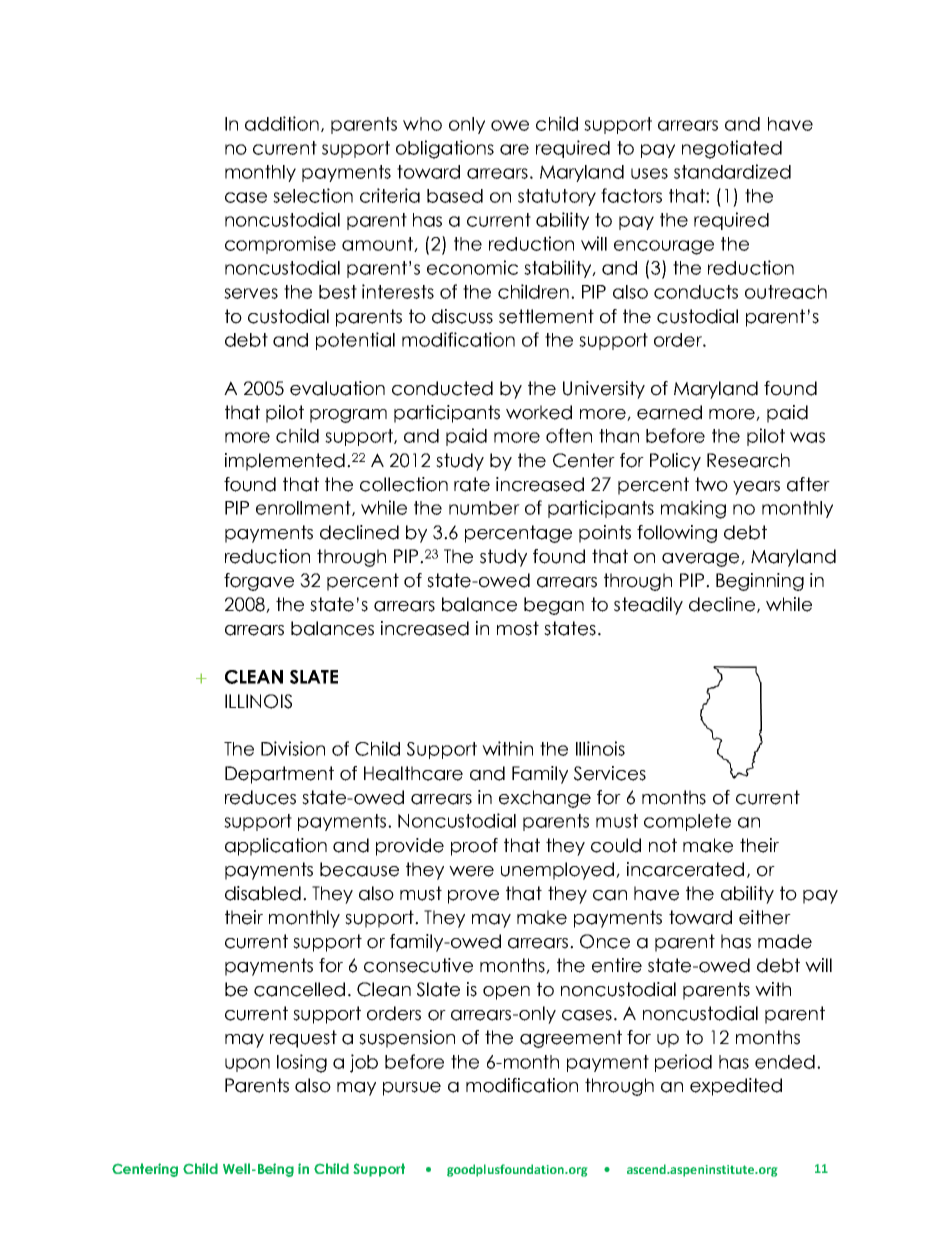 This page has width=952, height=1233. What do you see at coordinates (557, 197) in the page?
I see `statutory` at bounding box center [557, 197].
